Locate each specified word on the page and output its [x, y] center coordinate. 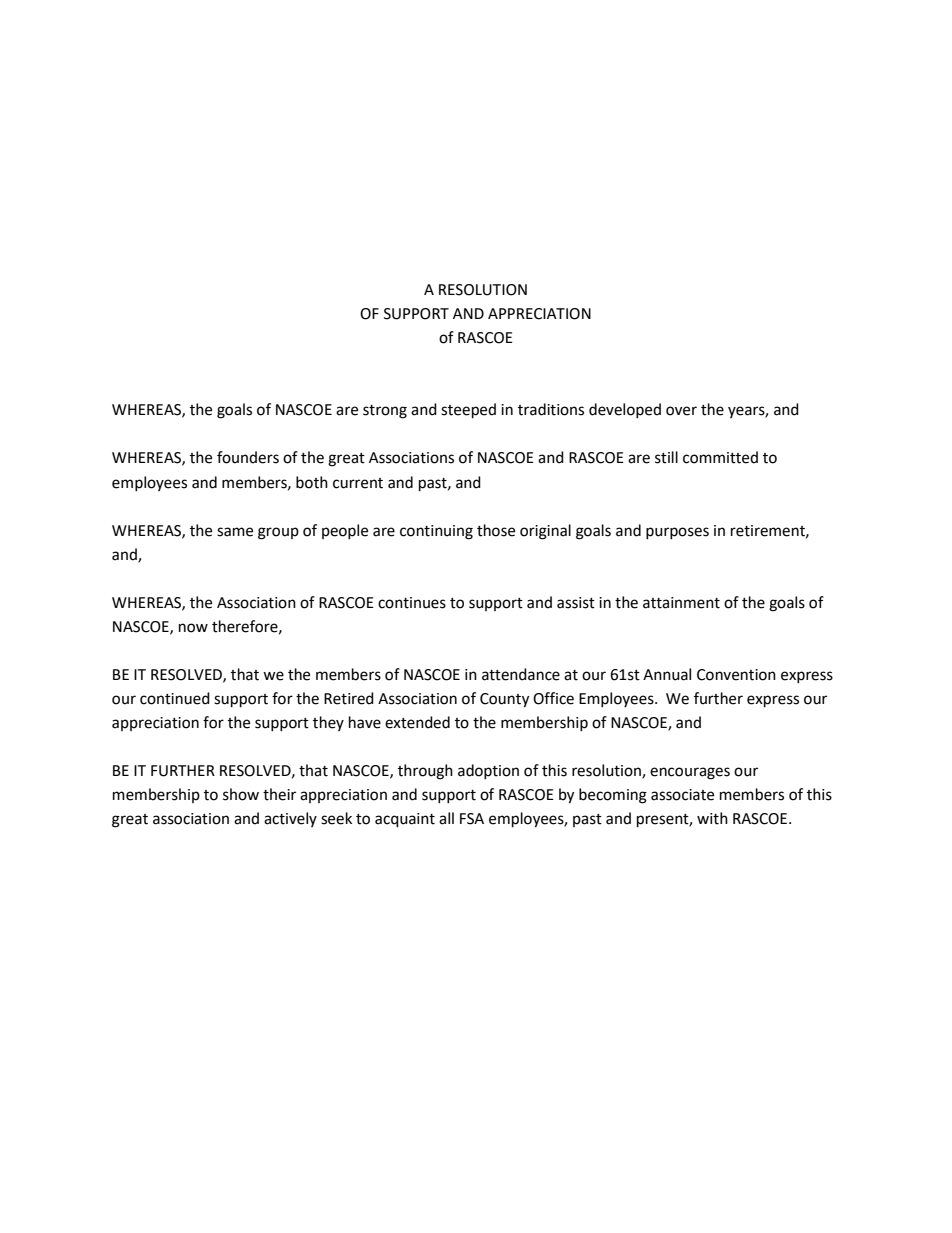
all [446, 818]
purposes [677, 533]
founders [248, 457]
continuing [436, 532]
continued [175, 698]
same [235, 532]
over [681, 411]
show [241, 794]
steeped [468, 411]
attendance [521, 674]
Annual [667, 674]
